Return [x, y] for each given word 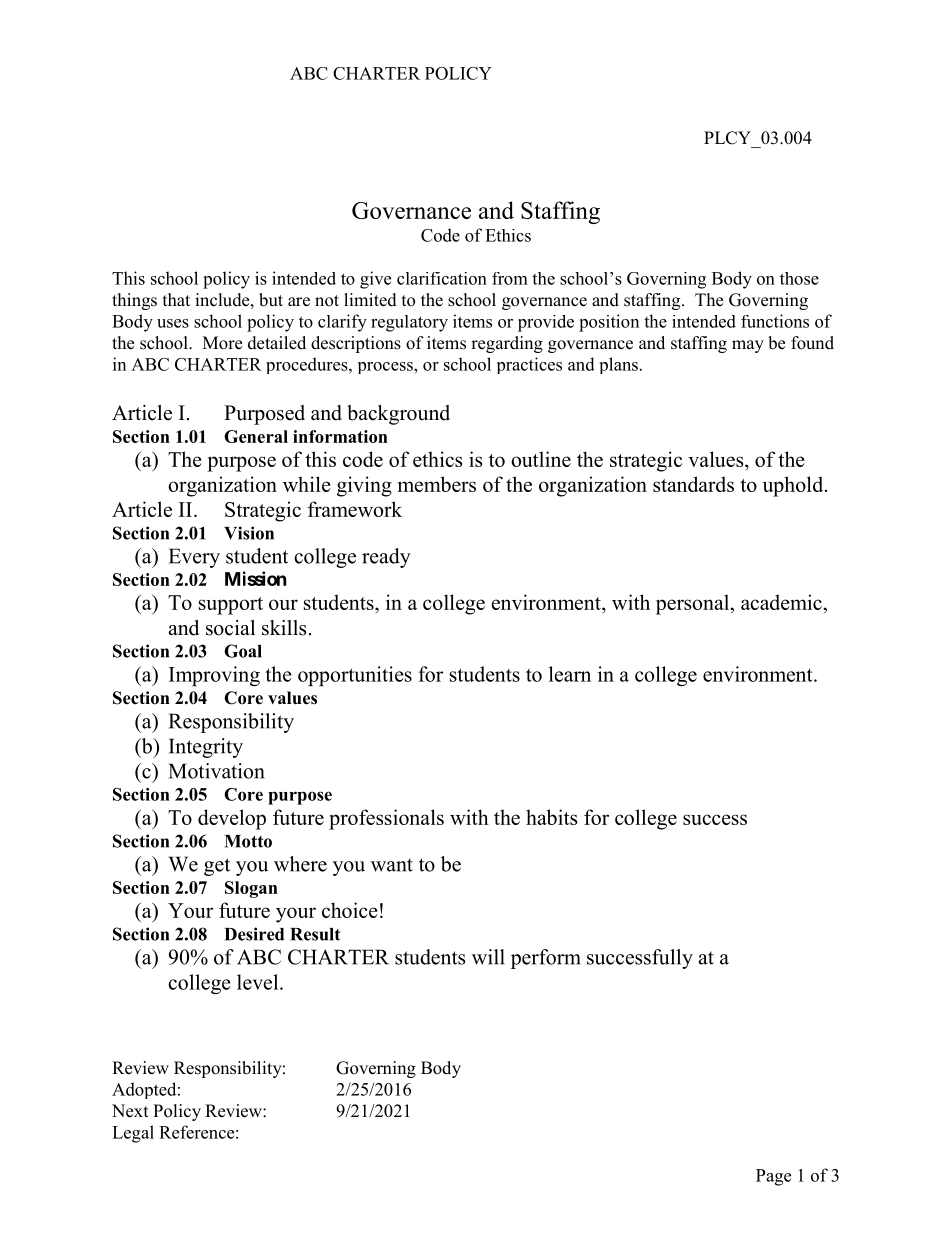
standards [693, 484]
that [176, 299]
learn [570, 674]
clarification [442, 278]
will [488, 957]
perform [546, 959]
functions [775, 321]
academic [782, 602]
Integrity [206, 748]
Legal [133, 1134]
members [437, 484]
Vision [249, 533]
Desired [254, 934]
